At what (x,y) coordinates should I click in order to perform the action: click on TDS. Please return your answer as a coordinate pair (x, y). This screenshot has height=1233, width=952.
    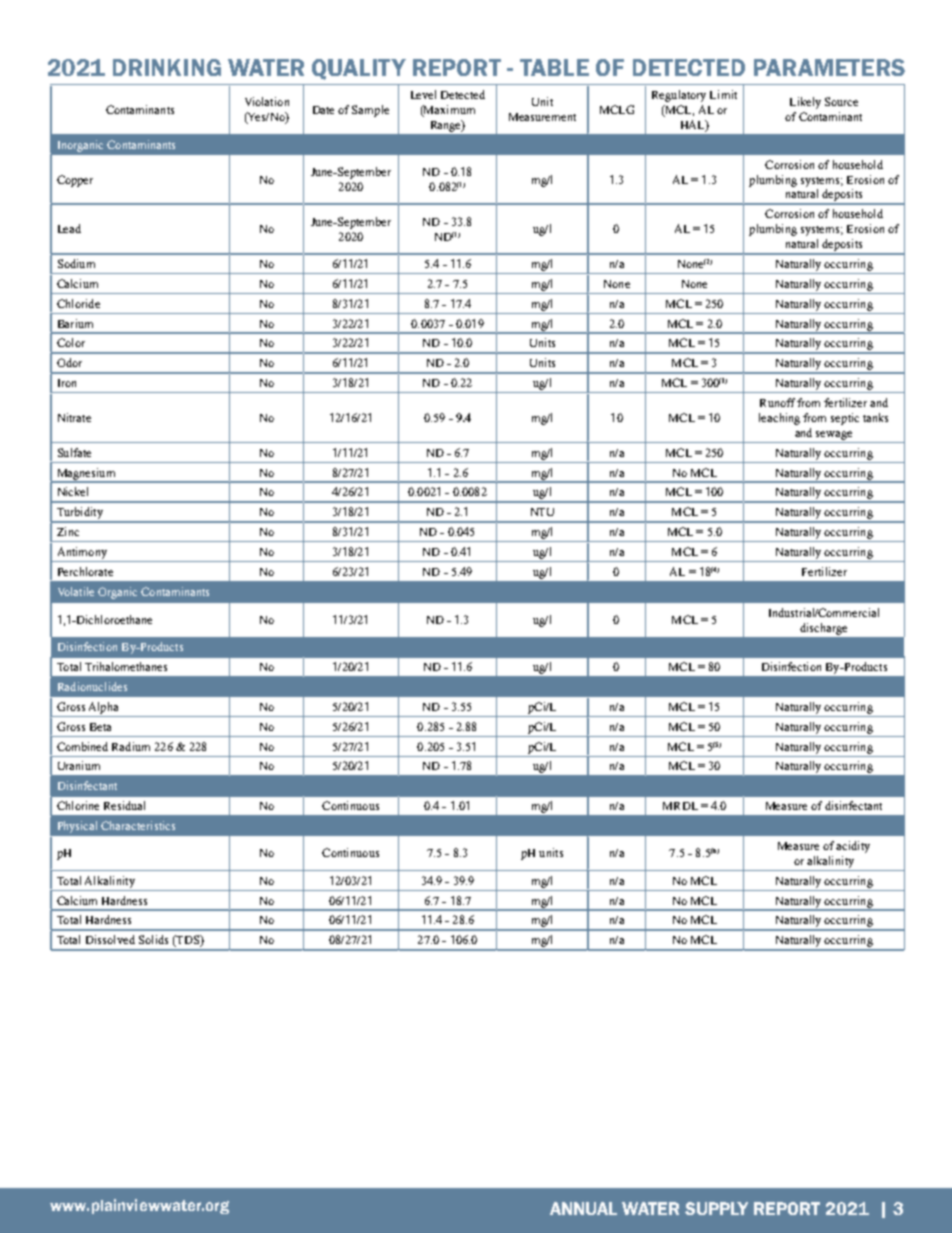
    Looking at the image, I should click on (188, 941).
